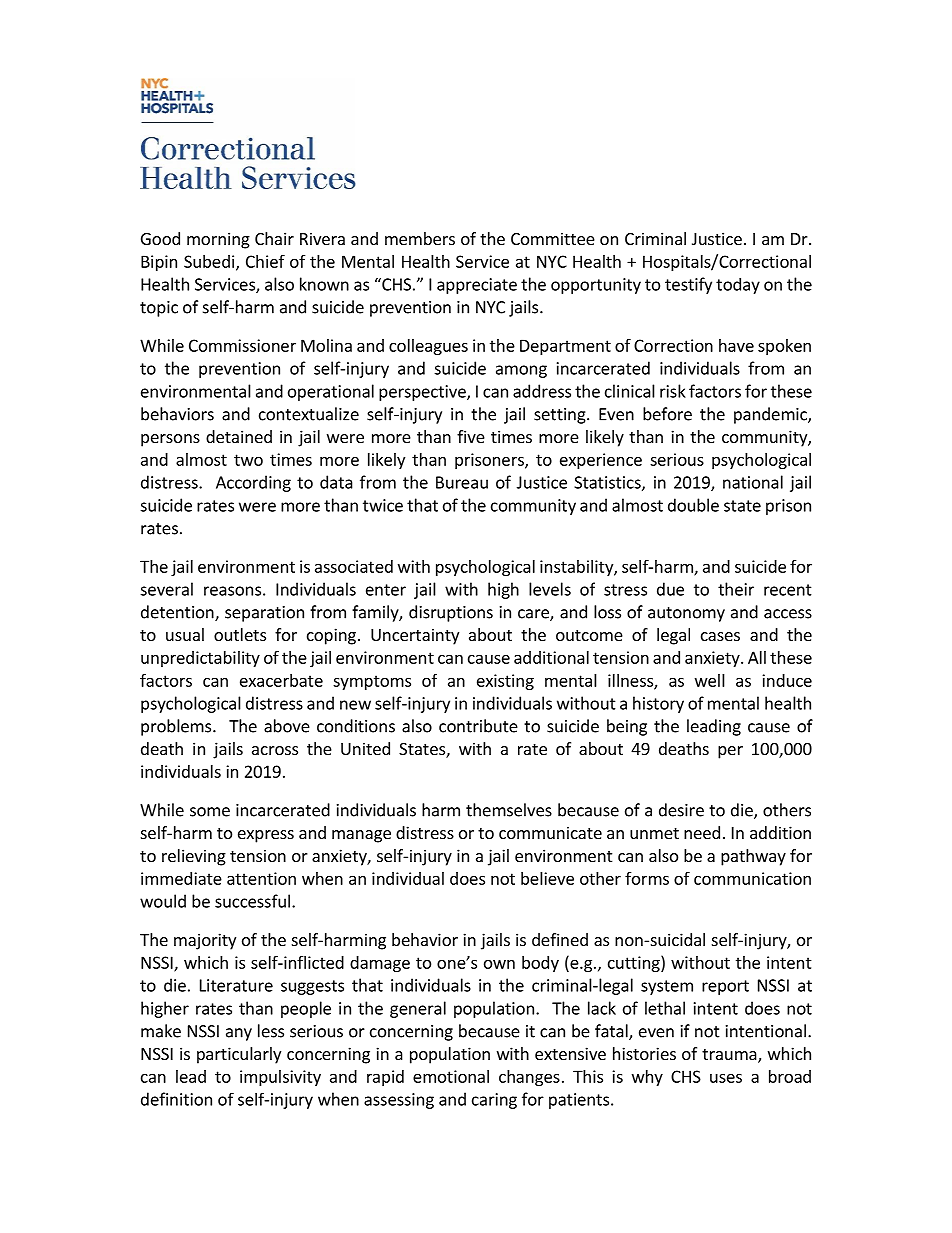 This document has width=952, height=1233. Describe the element at coordinates (200, 659) in the document. I see `unpredictability` at that location.
